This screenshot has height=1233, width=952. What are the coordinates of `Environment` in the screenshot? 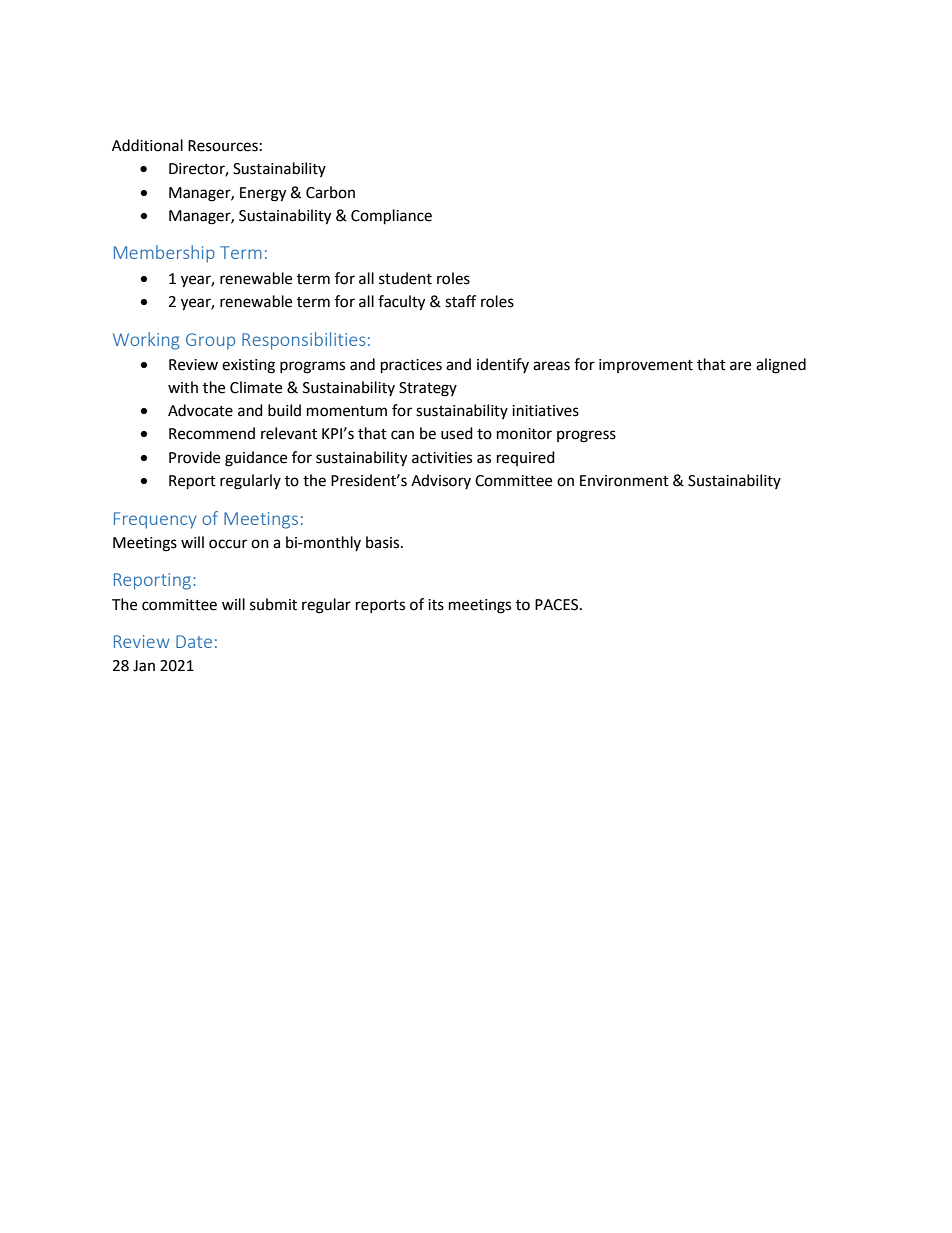 It's located at (624, 481).
